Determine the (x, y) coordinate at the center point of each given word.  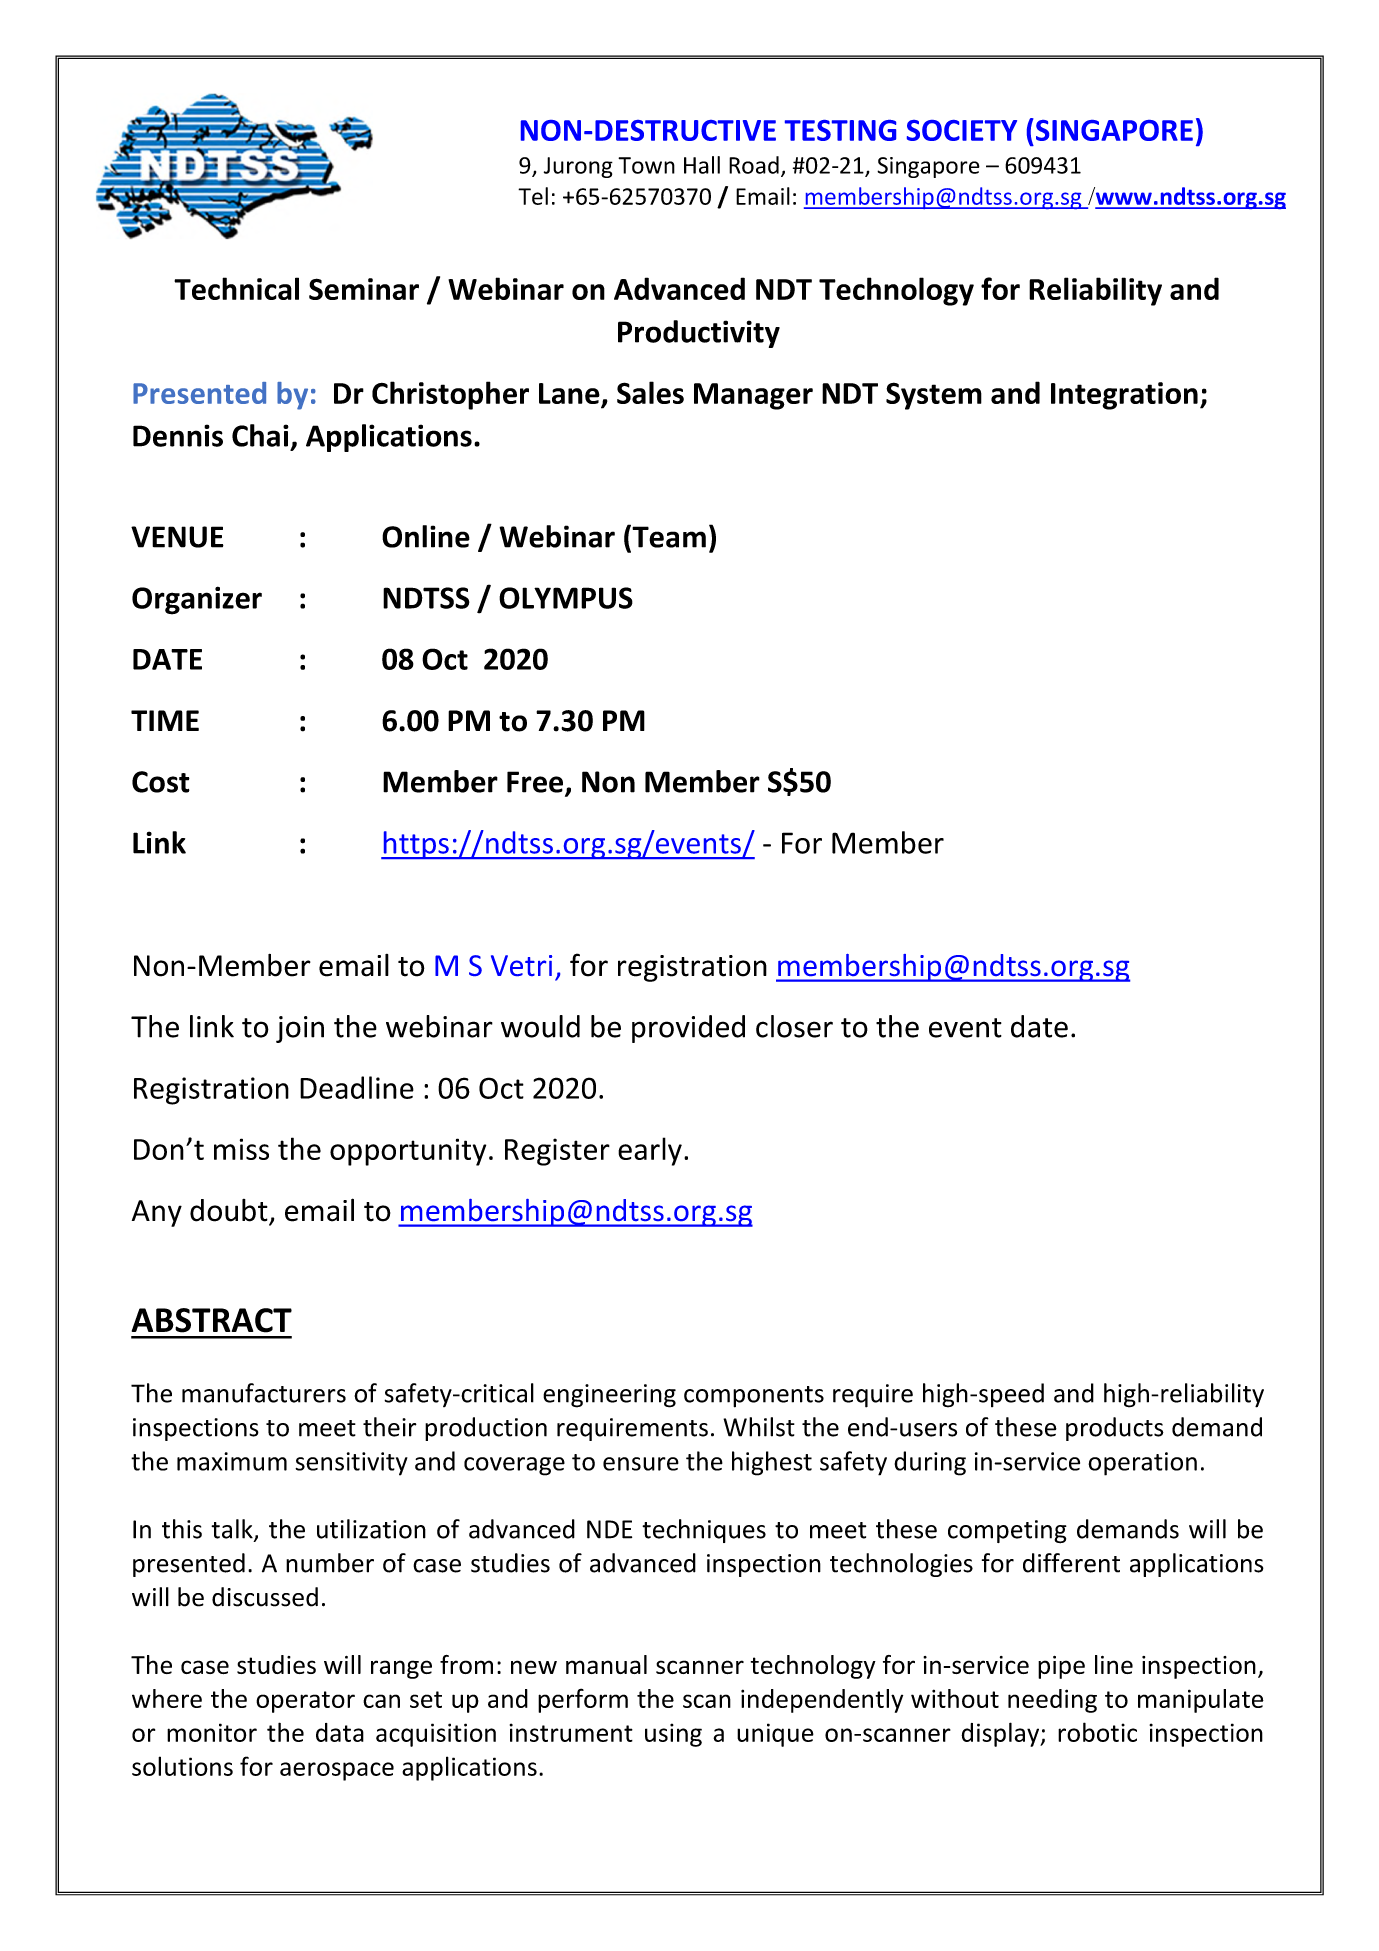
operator (305, 1702)
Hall (702, 165)
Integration (1124, 396)
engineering (609, 1396)
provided (688, 1029)
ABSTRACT (212, 1320)
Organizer (197, 600)
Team (668, 536)
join (300, 1029)
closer (794, 1026)
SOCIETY (962, 130)
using (673, 1735)
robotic (1097, 1732)
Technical (236, 288)
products (1115, 1429)
